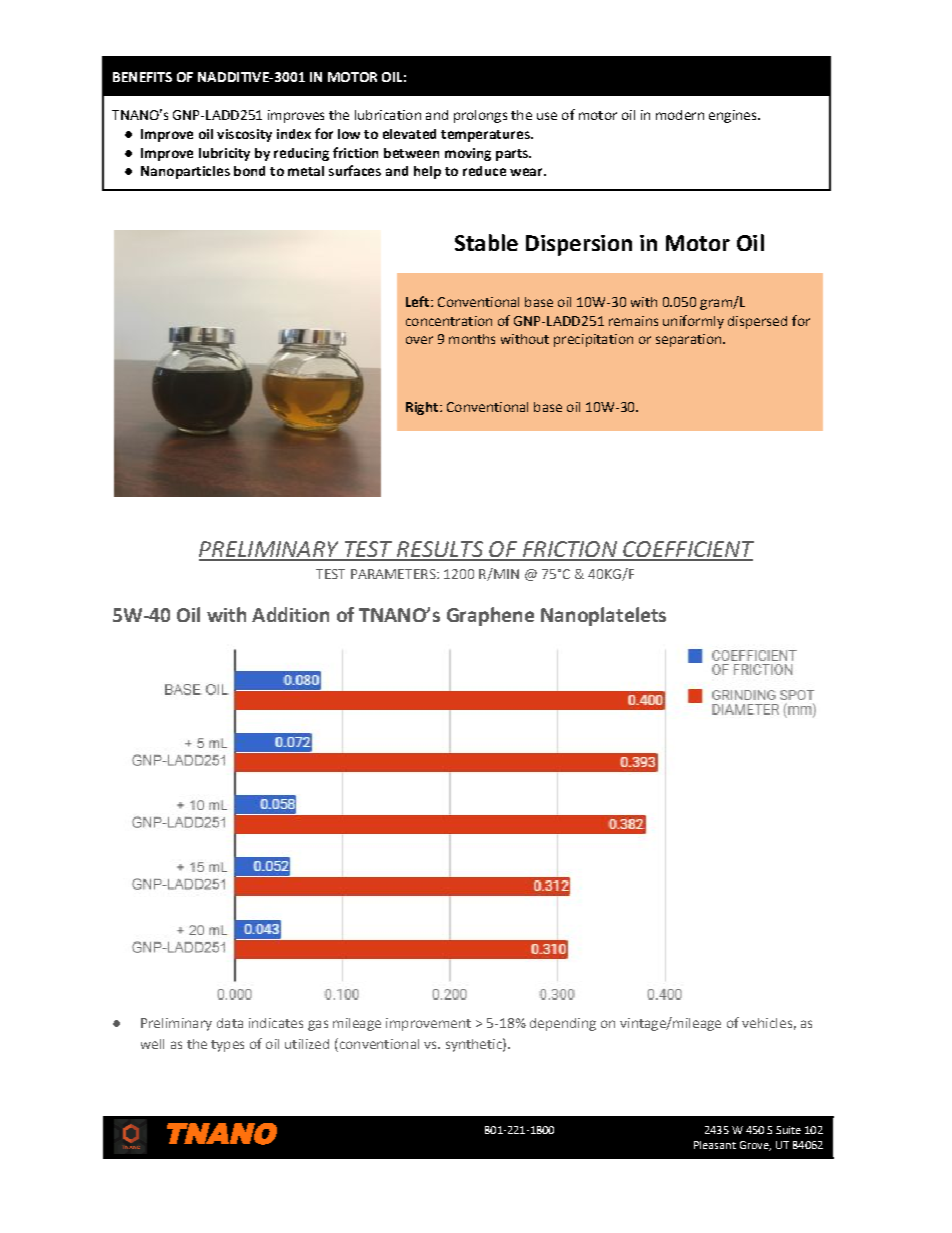 This document has width=952, height=1233. What do you see at coordinates (227, 1046) in the document?
I see `types` at bounding box center [227, 1046].
